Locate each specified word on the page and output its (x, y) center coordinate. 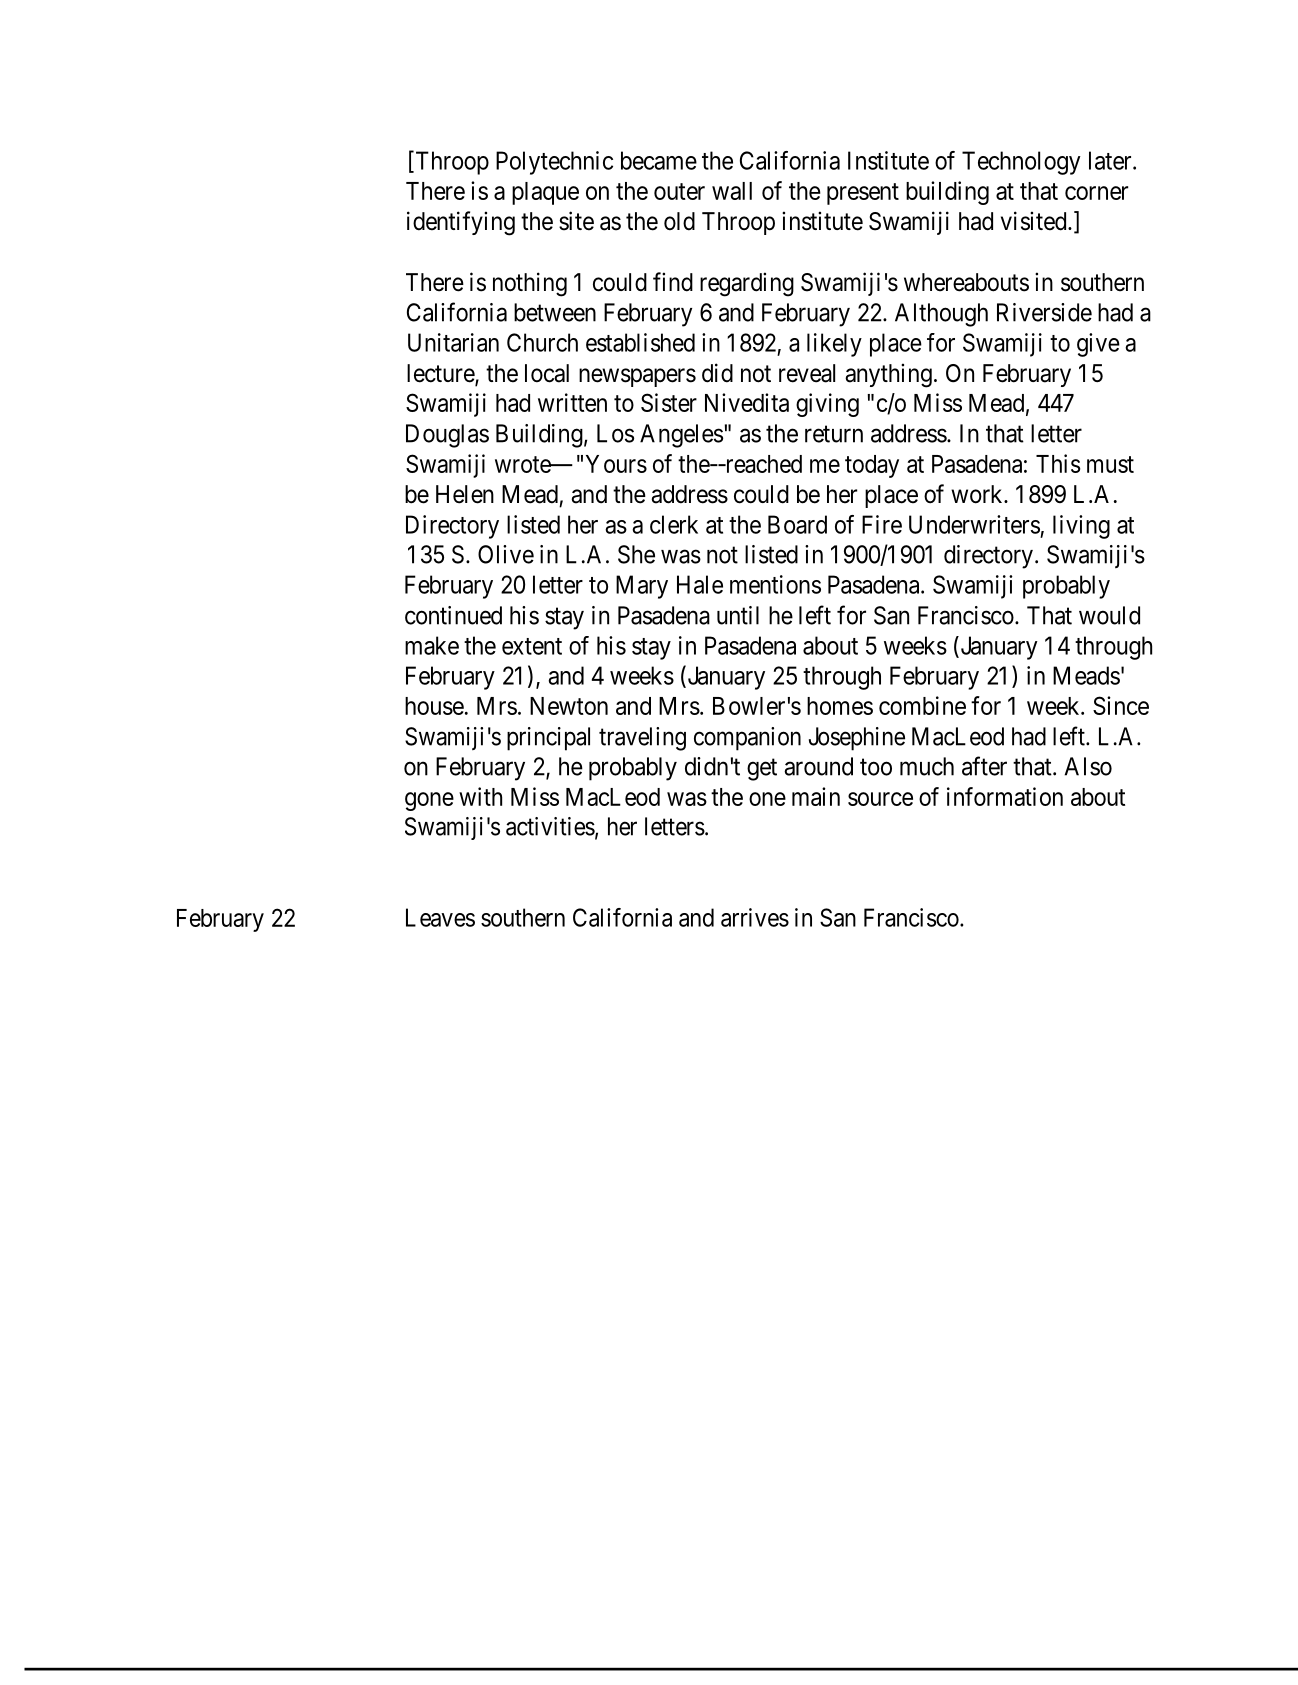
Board (797, 524)
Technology (1021, 163)
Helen (465, 494)
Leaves (440, 917)
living (1081, 527)
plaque (545, 193)
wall (732, 191)
